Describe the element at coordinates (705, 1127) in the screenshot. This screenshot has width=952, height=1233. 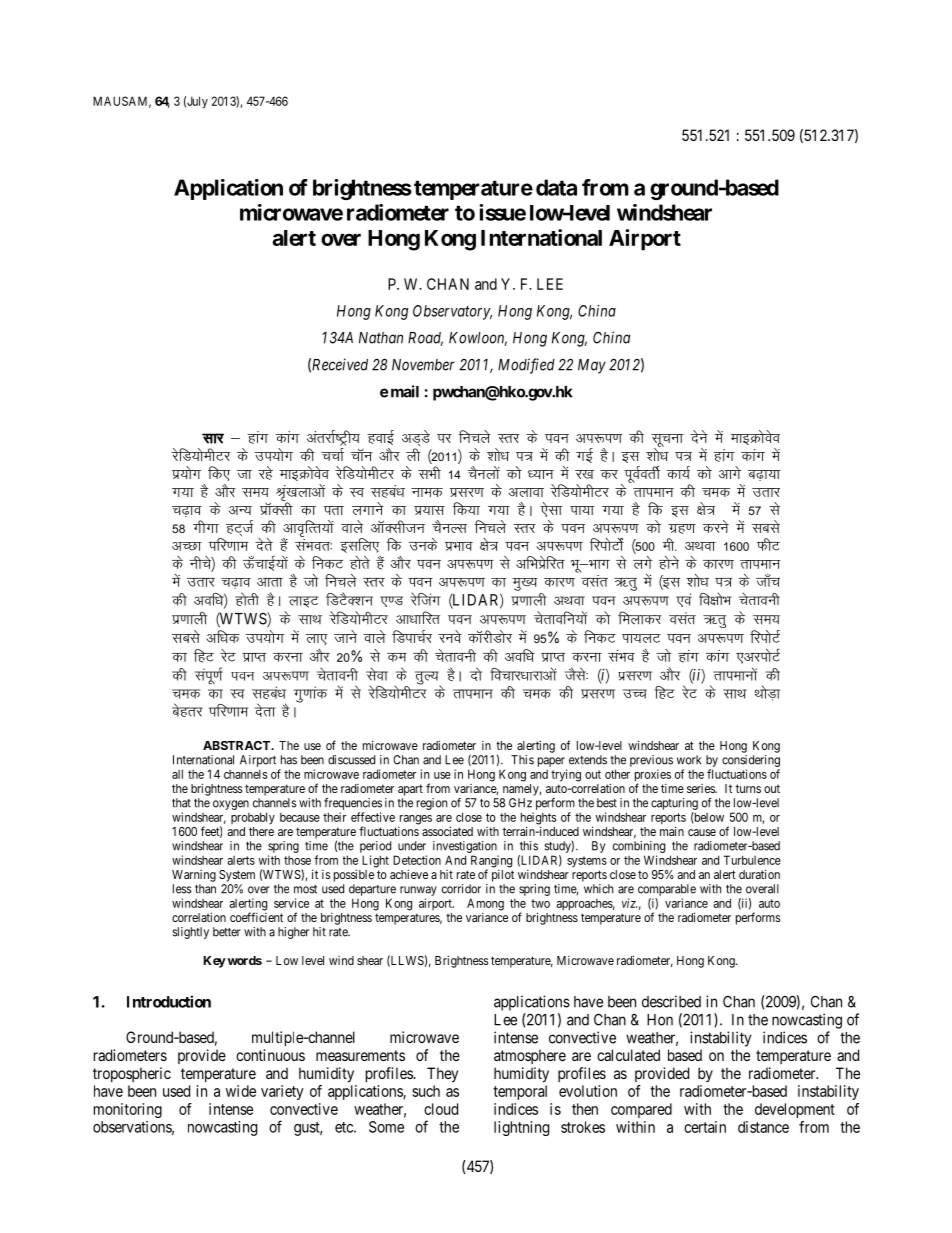
I see `certain` at that location.
